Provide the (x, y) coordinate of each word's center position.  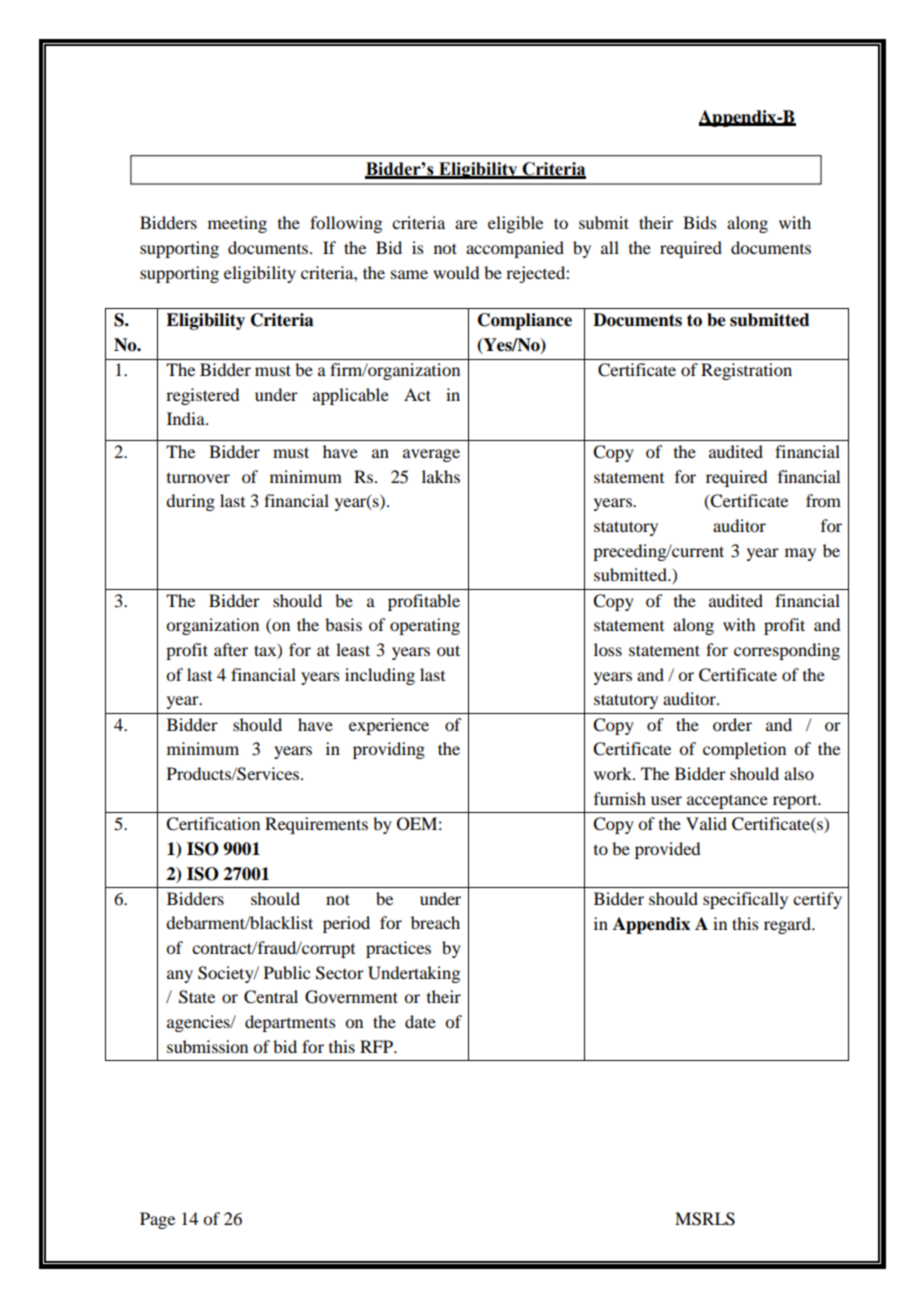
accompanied (515, 249)
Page (157, 1220)
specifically (745, 900)
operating (425, 626)
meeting (237, 224)
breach (435, 922)
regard (788, 925)
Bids (700, 222)
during (190, 502)
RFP (377, 1046)
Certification (213, 824)
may (800, 554)
